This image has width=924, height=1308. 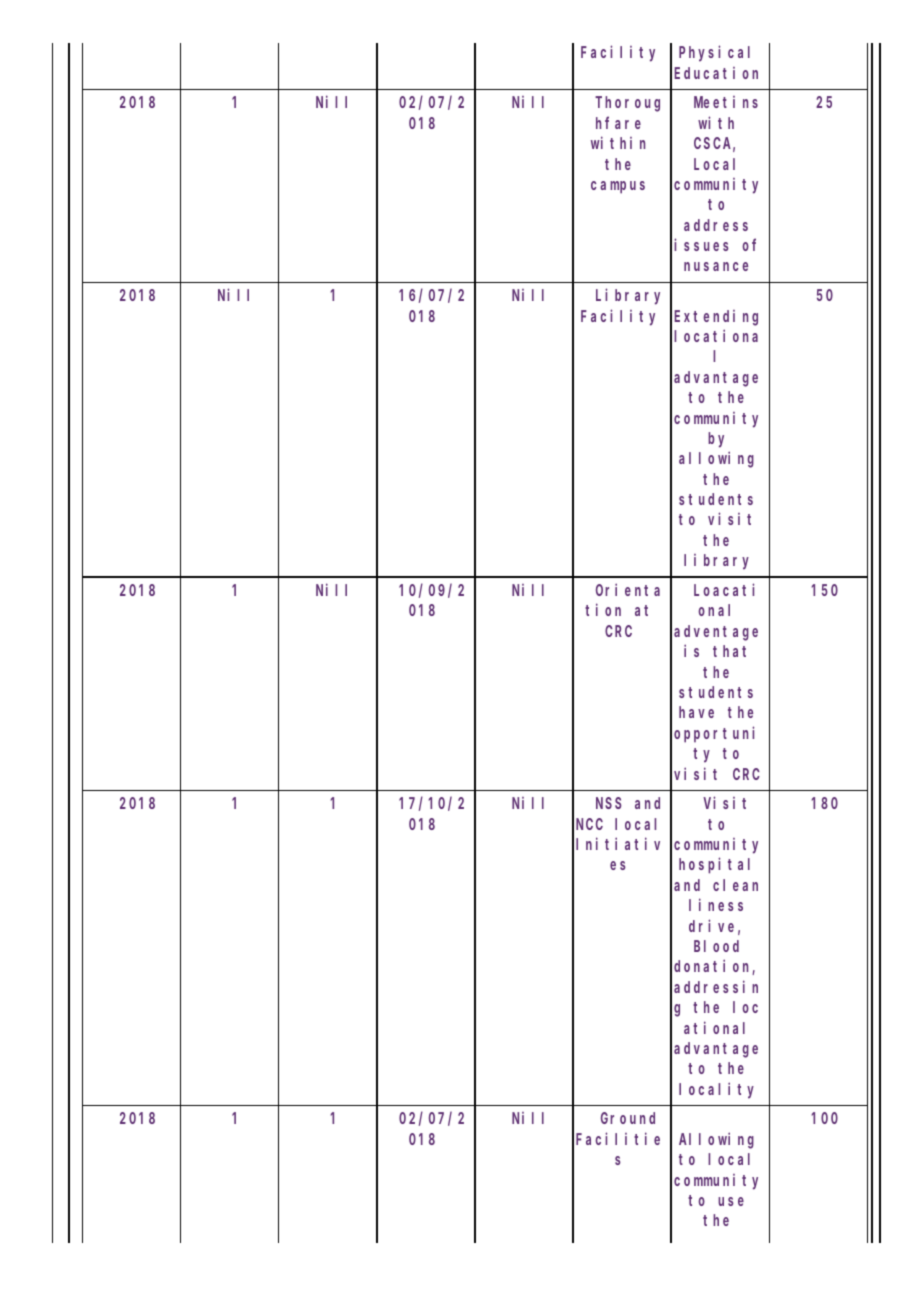 What do you see at coordinates (701, 244) in the image?
I see `issues` at bounding box center [701, 244].
